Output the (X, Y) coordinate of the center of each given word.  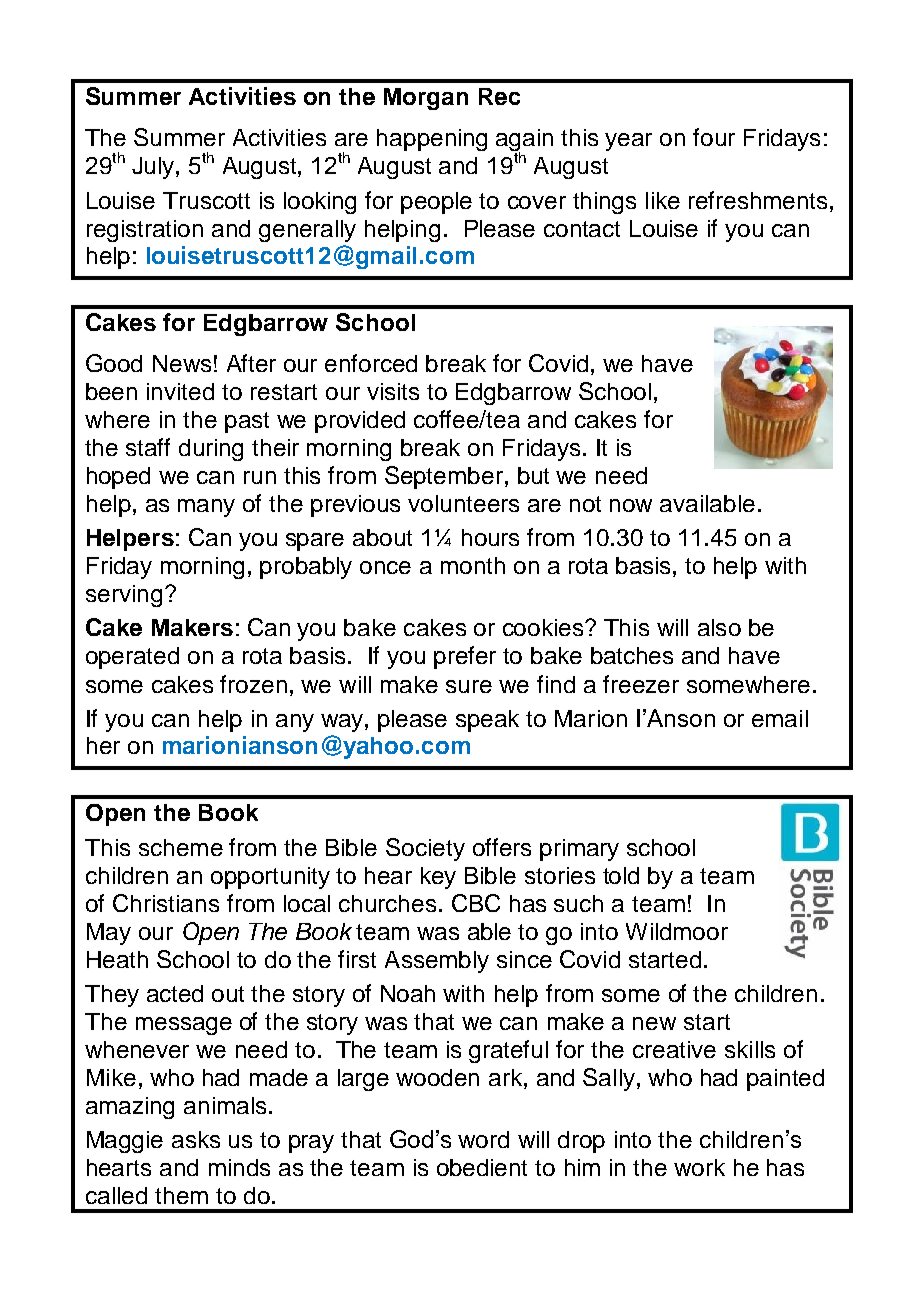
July (154, 168)
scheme (181, 847)
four (714, 137)
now (631, 505)
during (211, 450)
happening (432, 140)
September (444, 477)
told (621, 875)
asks (196, 1139)
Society (425, 849)
